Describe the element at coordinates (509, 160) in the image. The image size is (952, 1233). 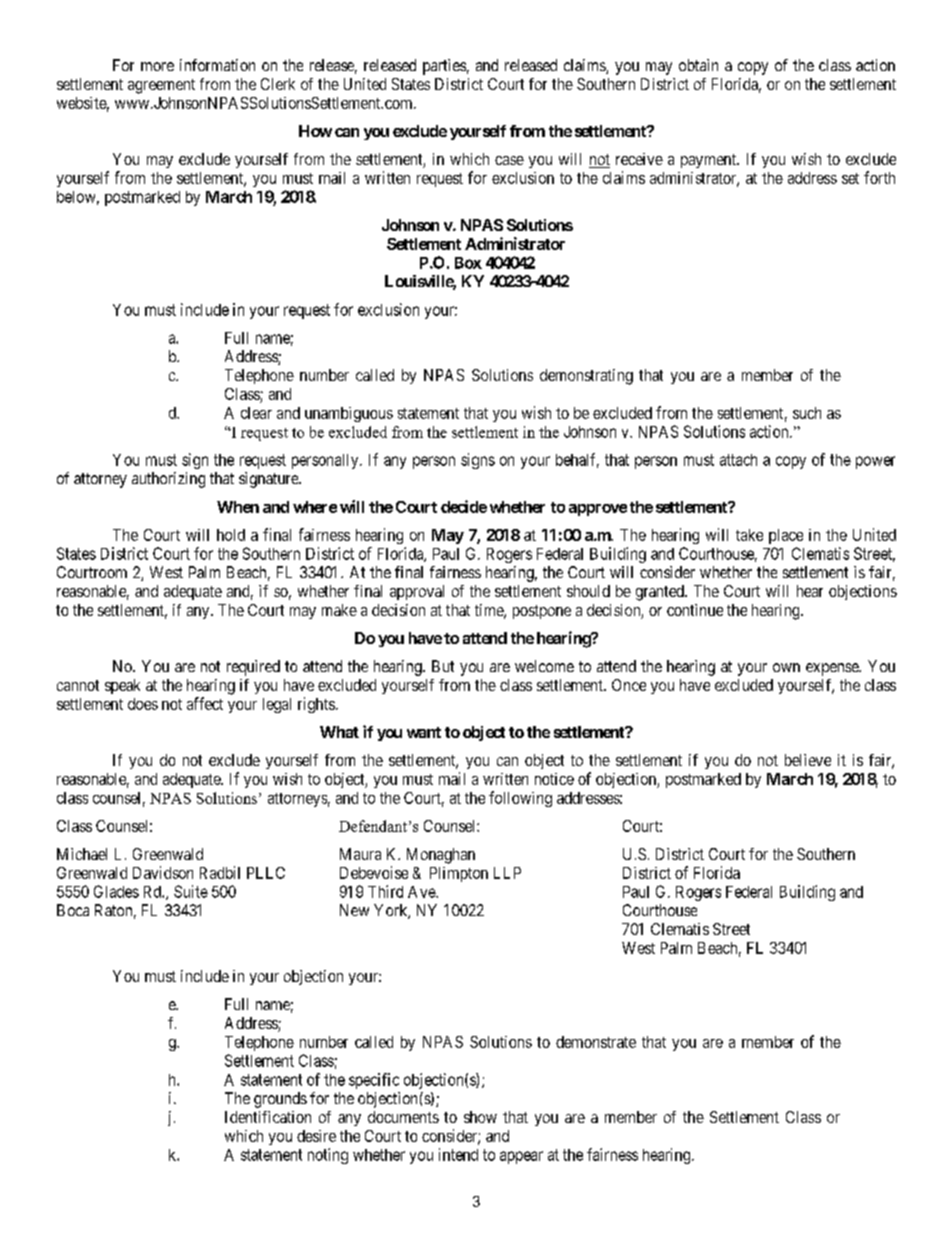
I see `case` at that location.
